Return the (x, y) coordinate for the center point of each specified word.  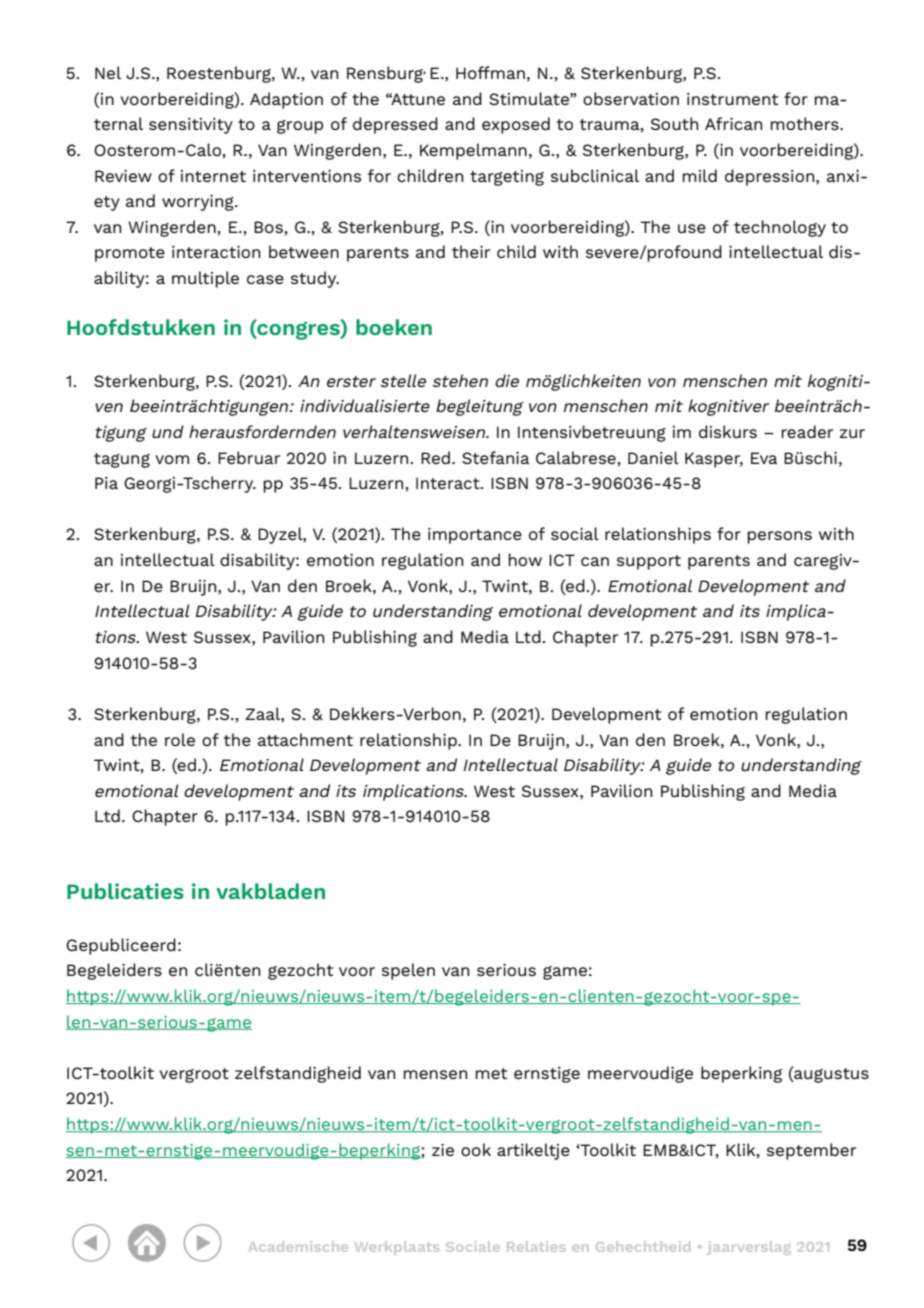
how (525, 559)
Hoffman (490, 72)
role (180, 739)
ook (476, 1149)
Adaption (286, 100)
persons (779, 537)
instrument (732, 99)
